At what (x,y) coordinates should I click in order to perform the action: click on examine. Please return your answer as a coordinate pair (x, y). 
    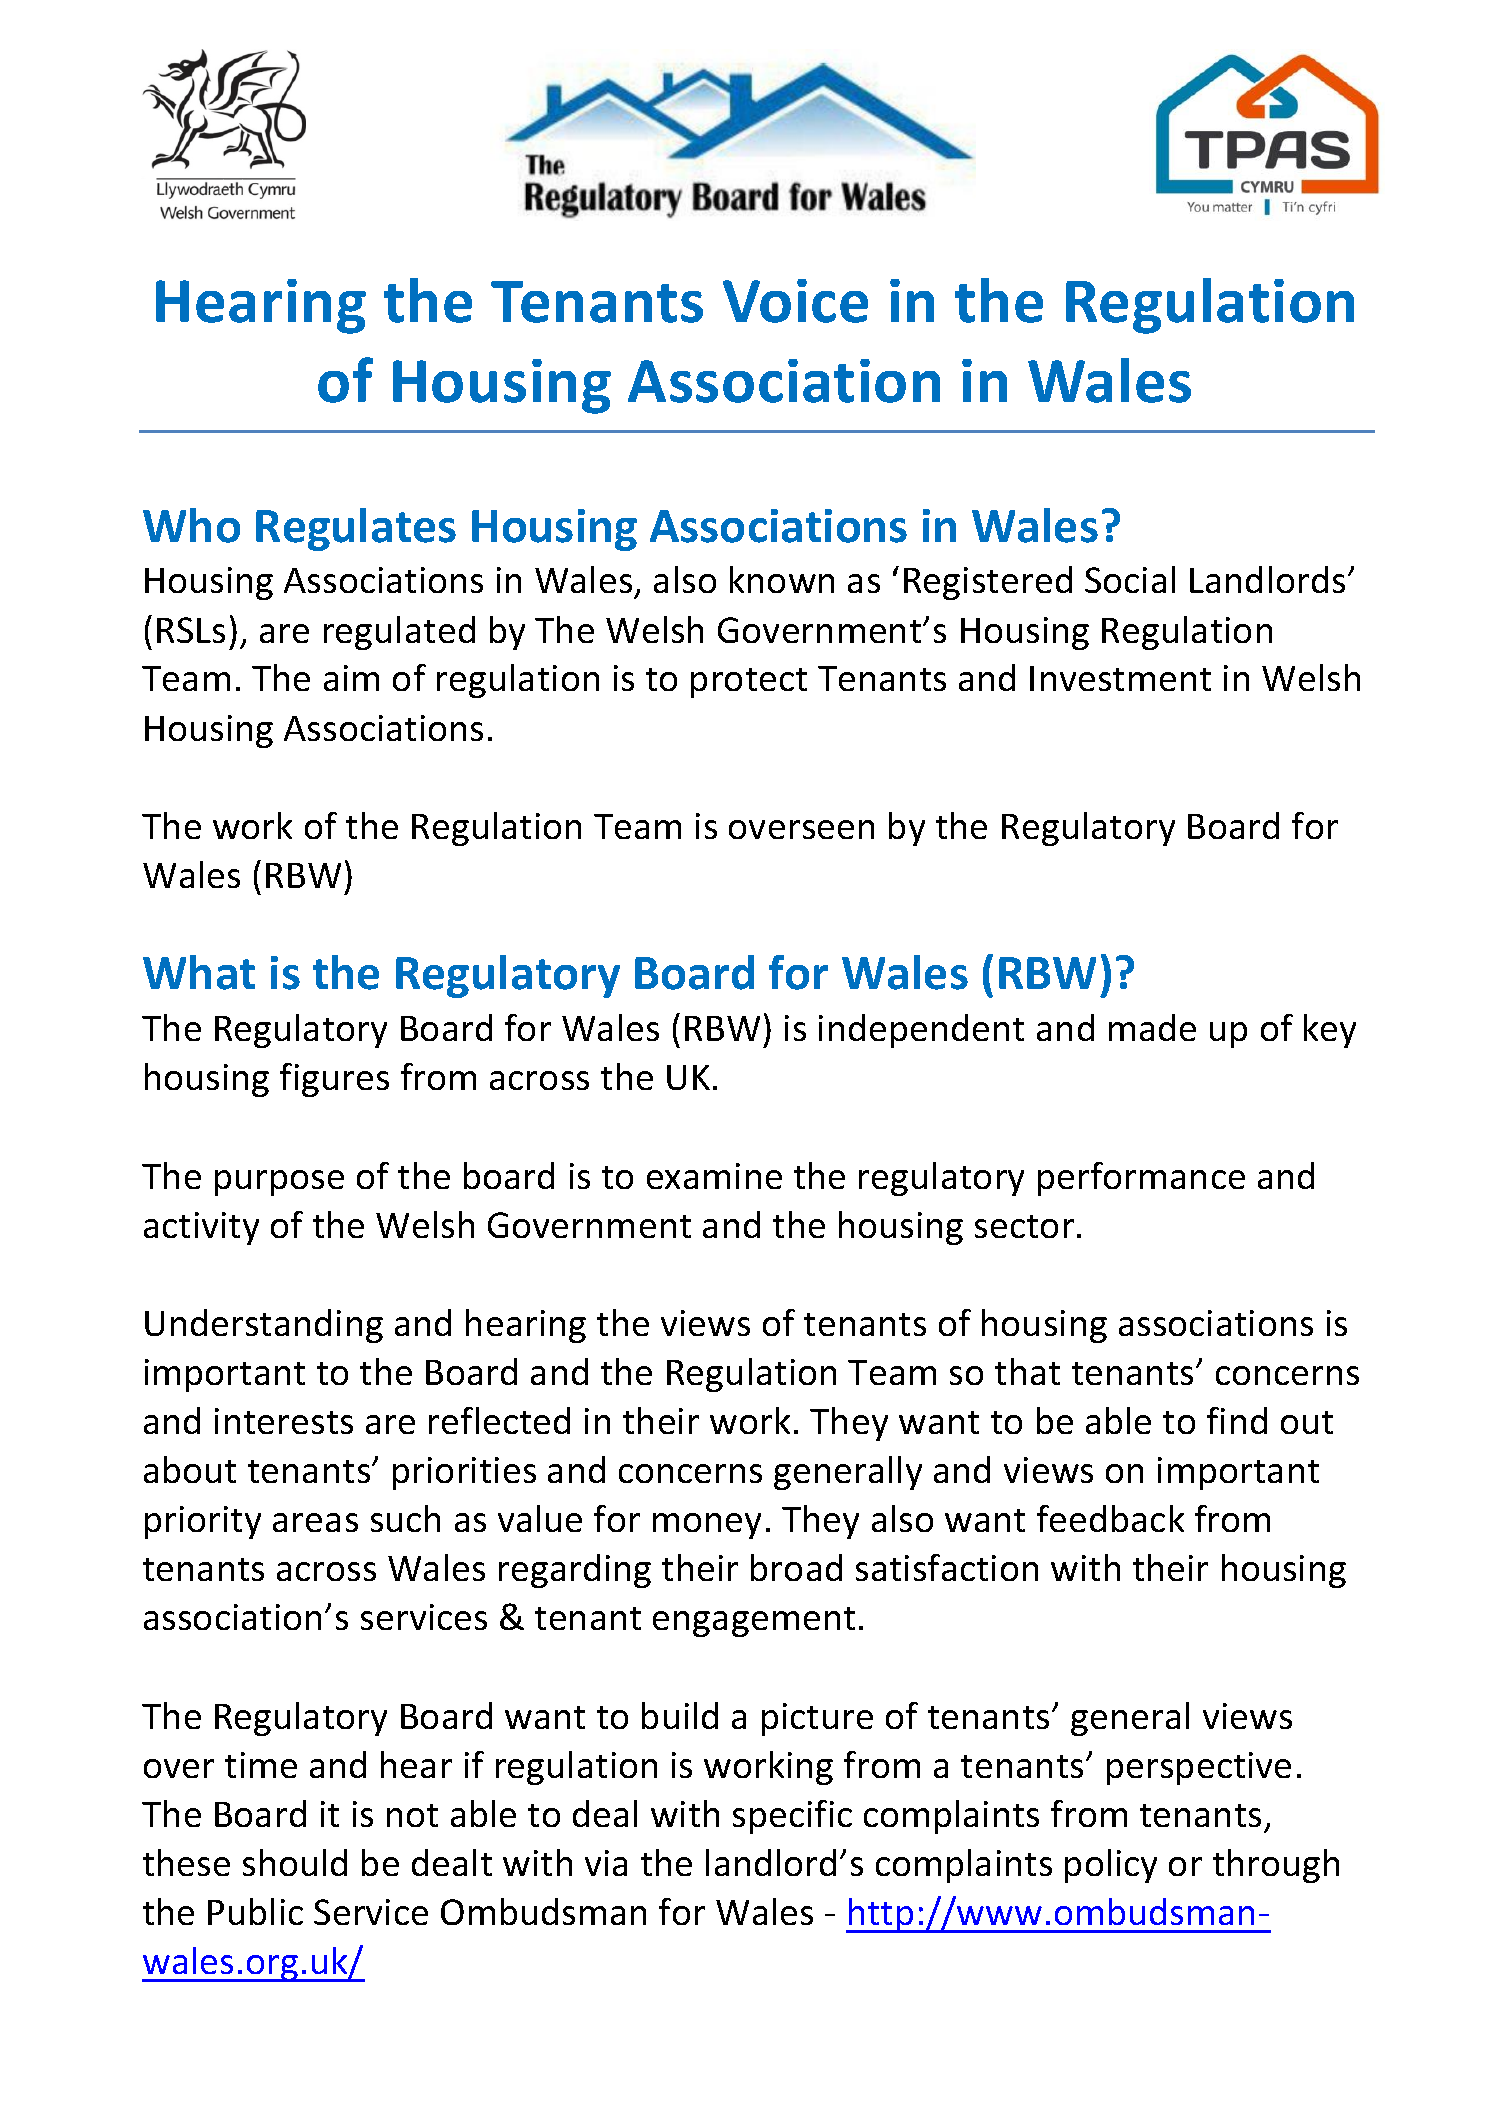
    Looking at the image, I should click on (714, 1176).
